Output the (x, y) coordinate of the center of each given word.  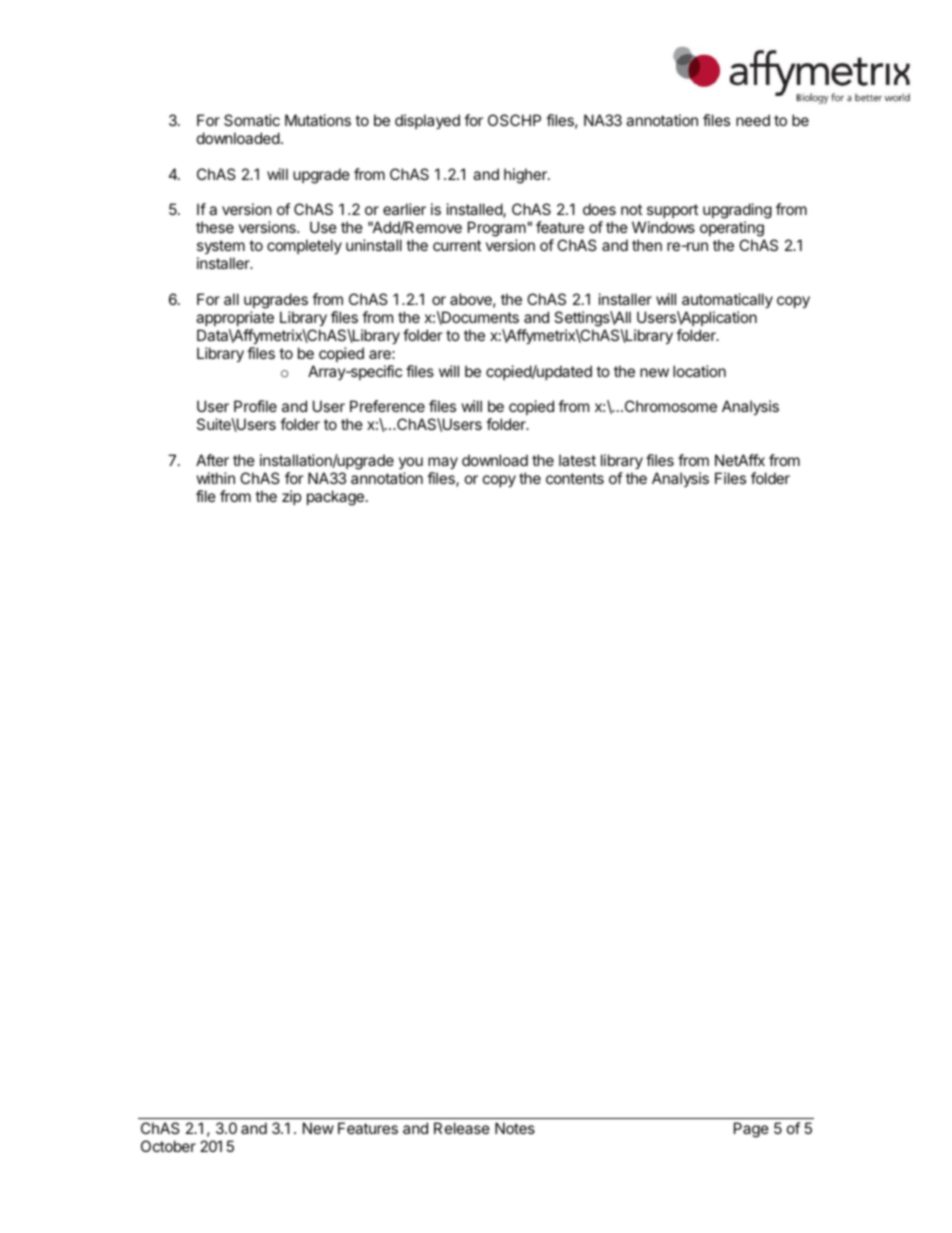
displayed (427, 121)
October (168, 1146)
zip (291, 497)
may (443, 465)
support (671, 213)
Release (462, 1128)
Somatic (252, 120)
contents (575, 478)
